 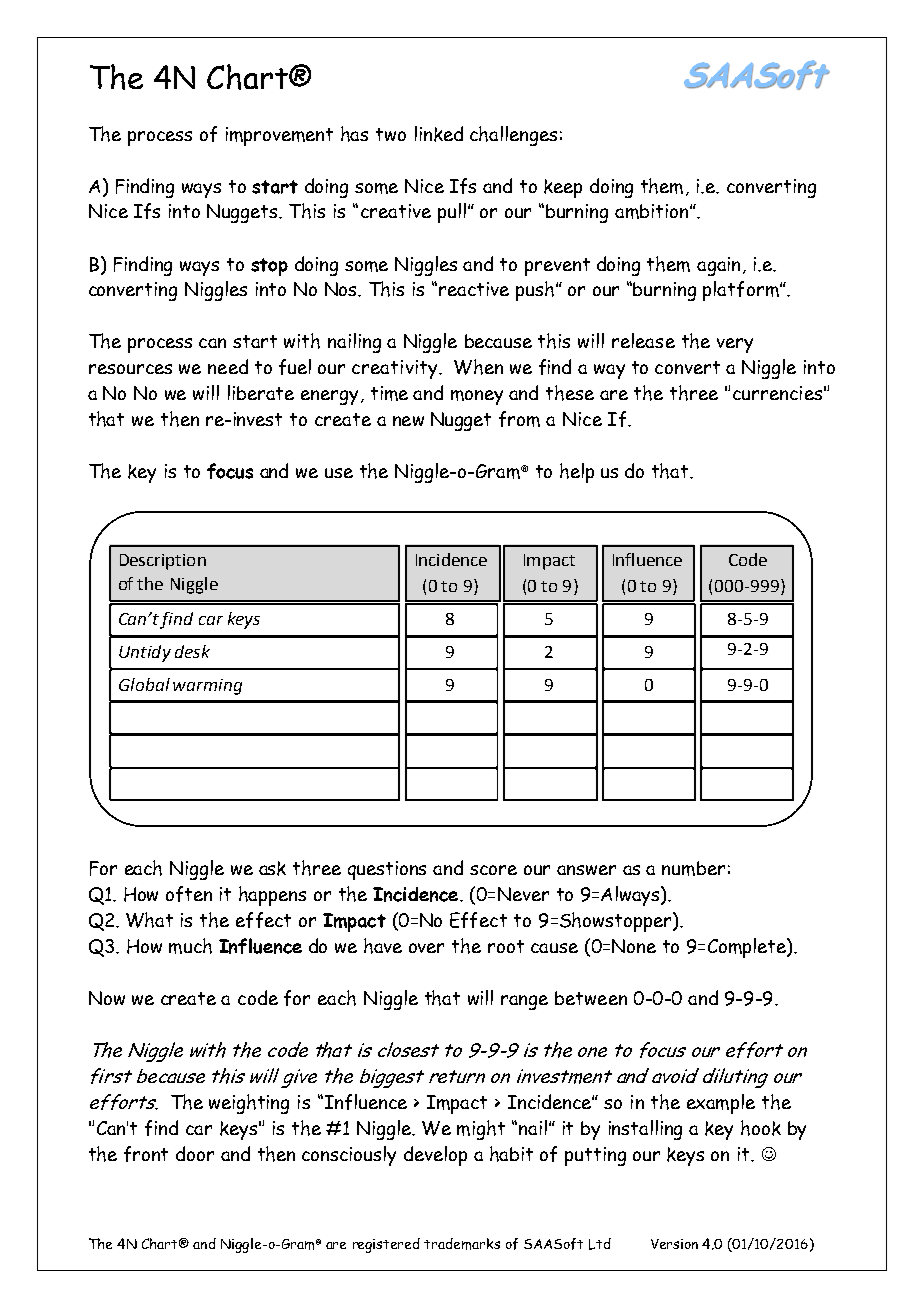 What do you see at coordinates (195, 1153) in the page?
I see `door` at bounding box center [195, 1153].
